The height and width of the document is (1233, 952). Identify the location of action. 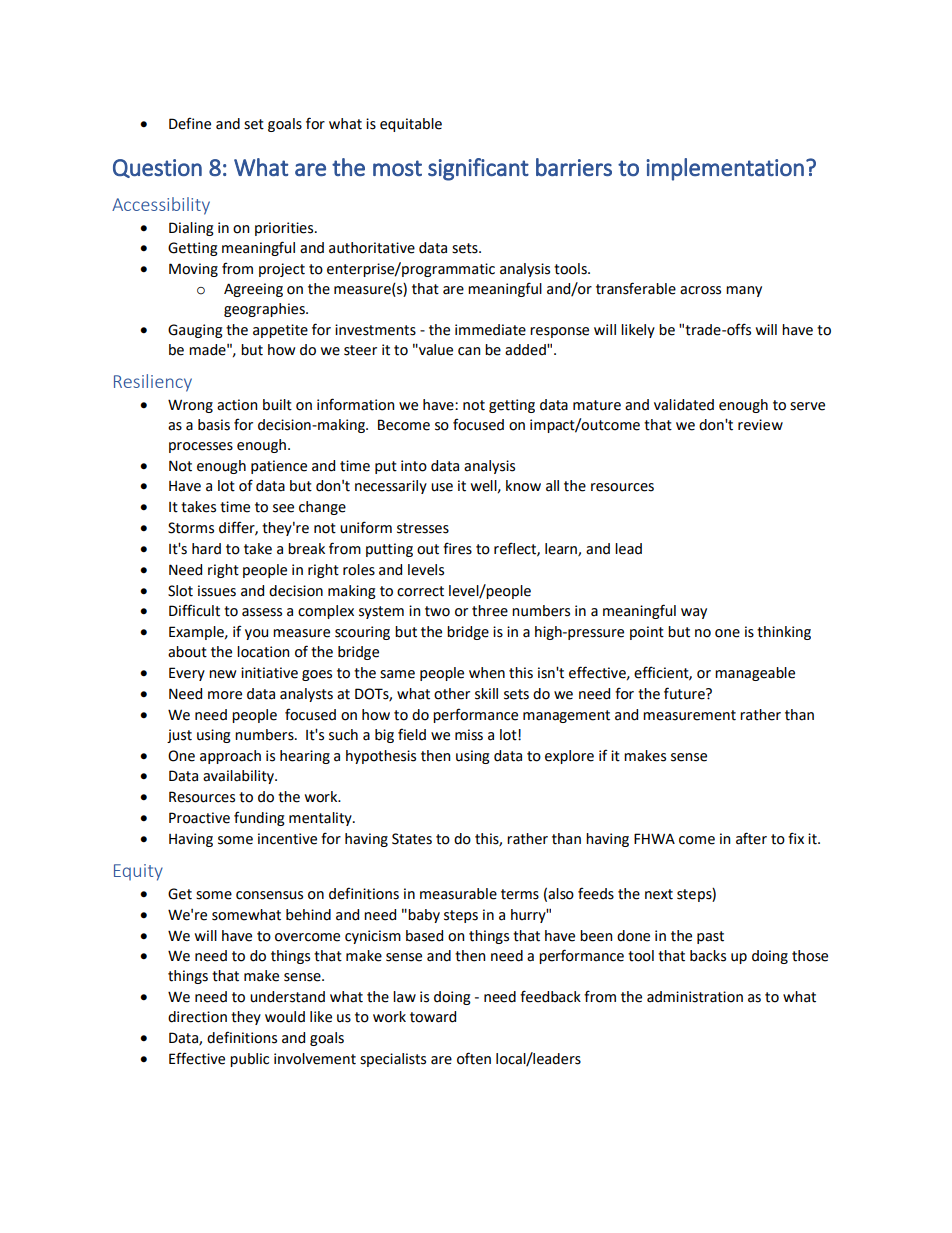
(237, 405).
